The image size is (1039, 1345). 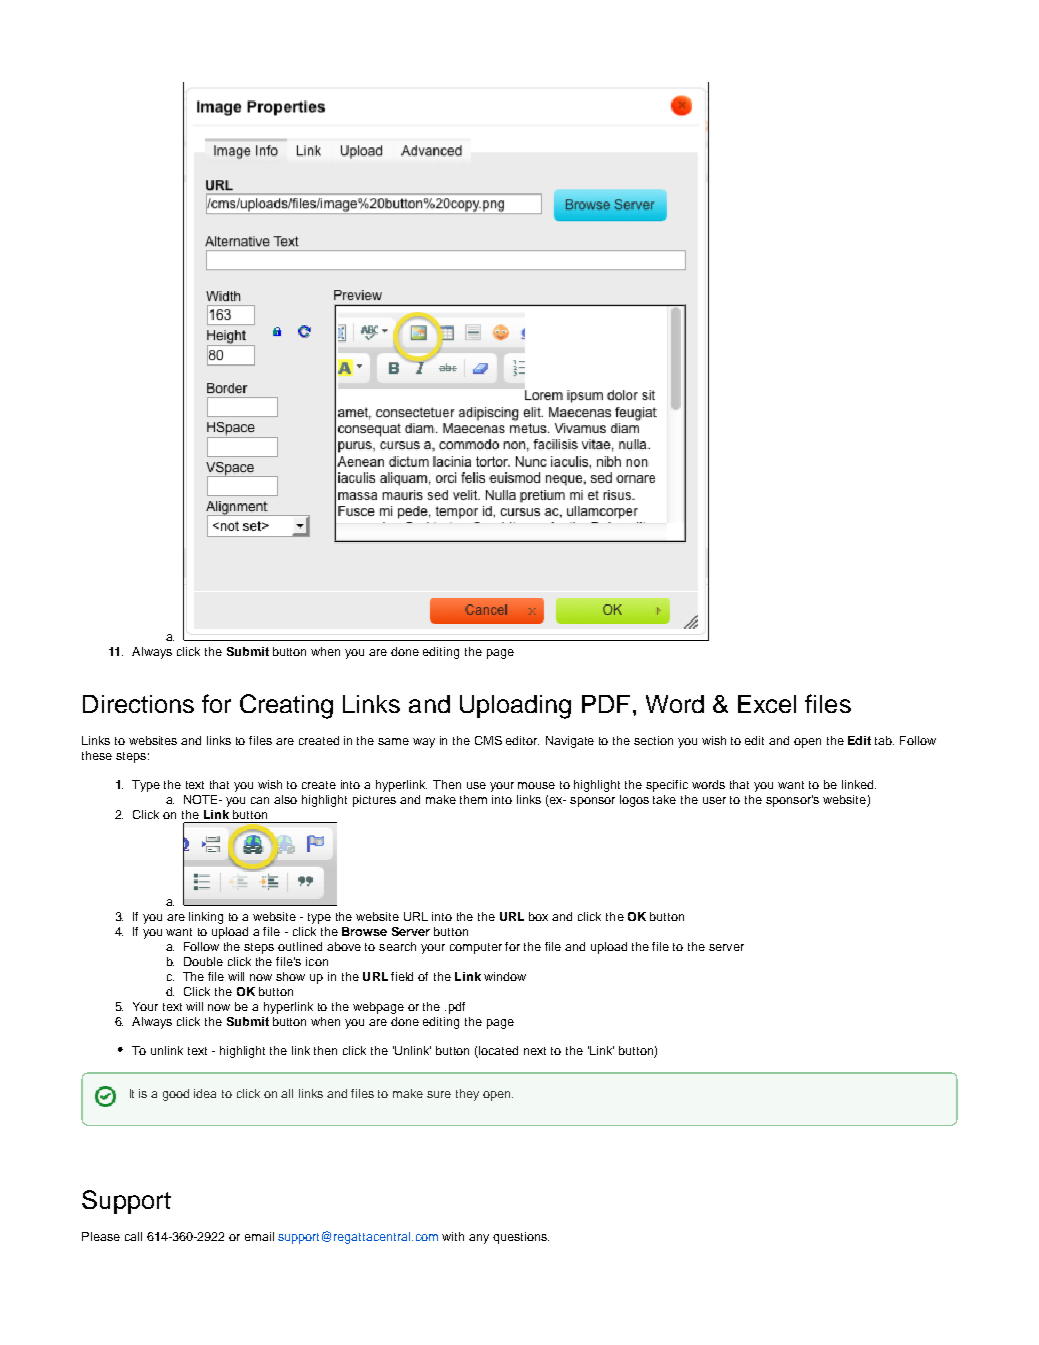 I want to click on window, so click(x=505, y=976).
